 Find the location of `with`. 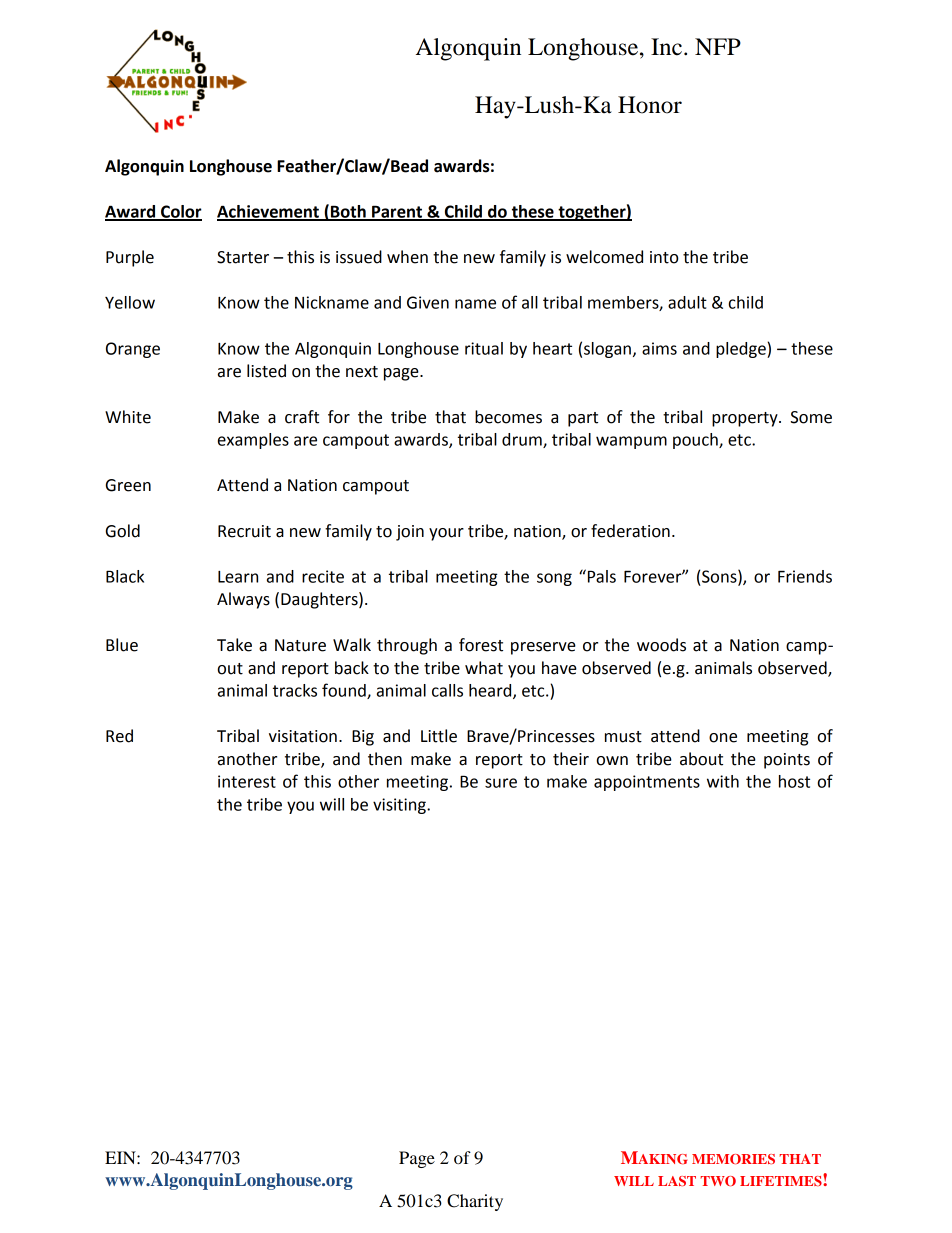

with is located at coordinates (723, 781).
